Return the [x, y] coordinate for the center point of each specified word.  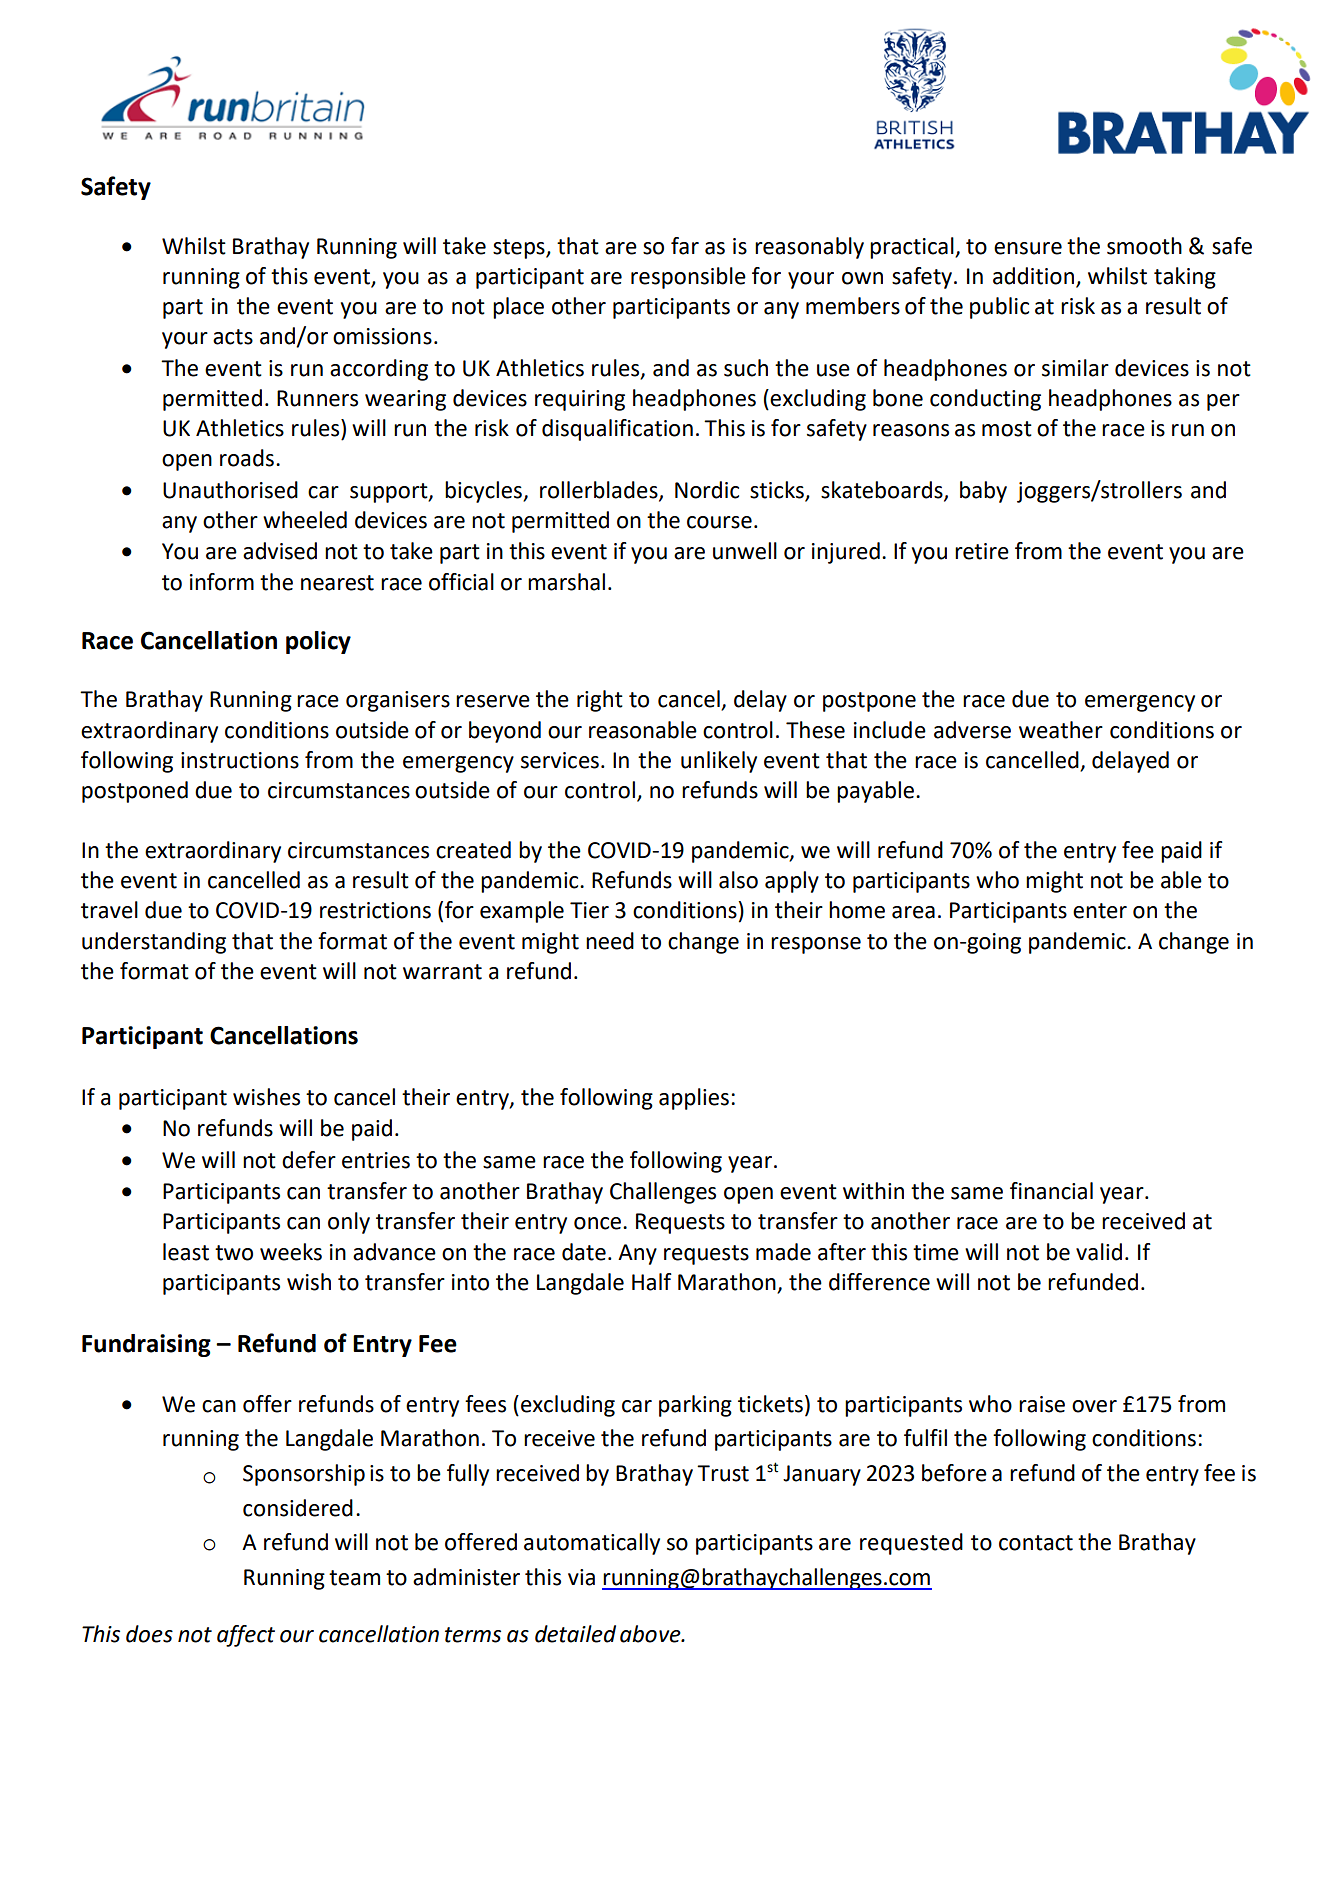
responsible [688, 278]
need [610, 941]
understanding [154, 943]
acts [233, 337]
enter [1100, 911]
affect [246, 1636]
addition [1033, 276]
